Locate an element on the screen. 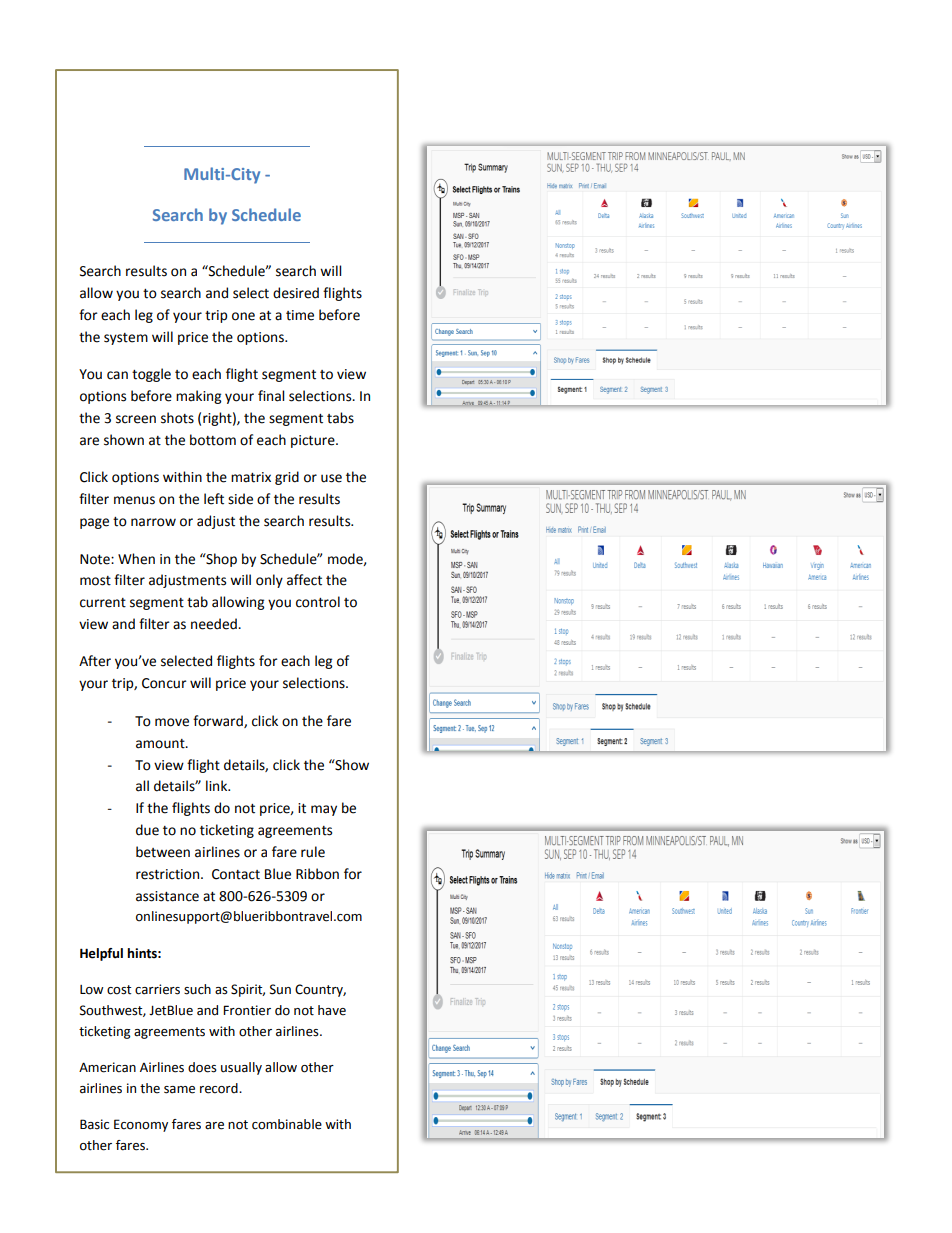  Economy is located at coordinates (141, 1125).
